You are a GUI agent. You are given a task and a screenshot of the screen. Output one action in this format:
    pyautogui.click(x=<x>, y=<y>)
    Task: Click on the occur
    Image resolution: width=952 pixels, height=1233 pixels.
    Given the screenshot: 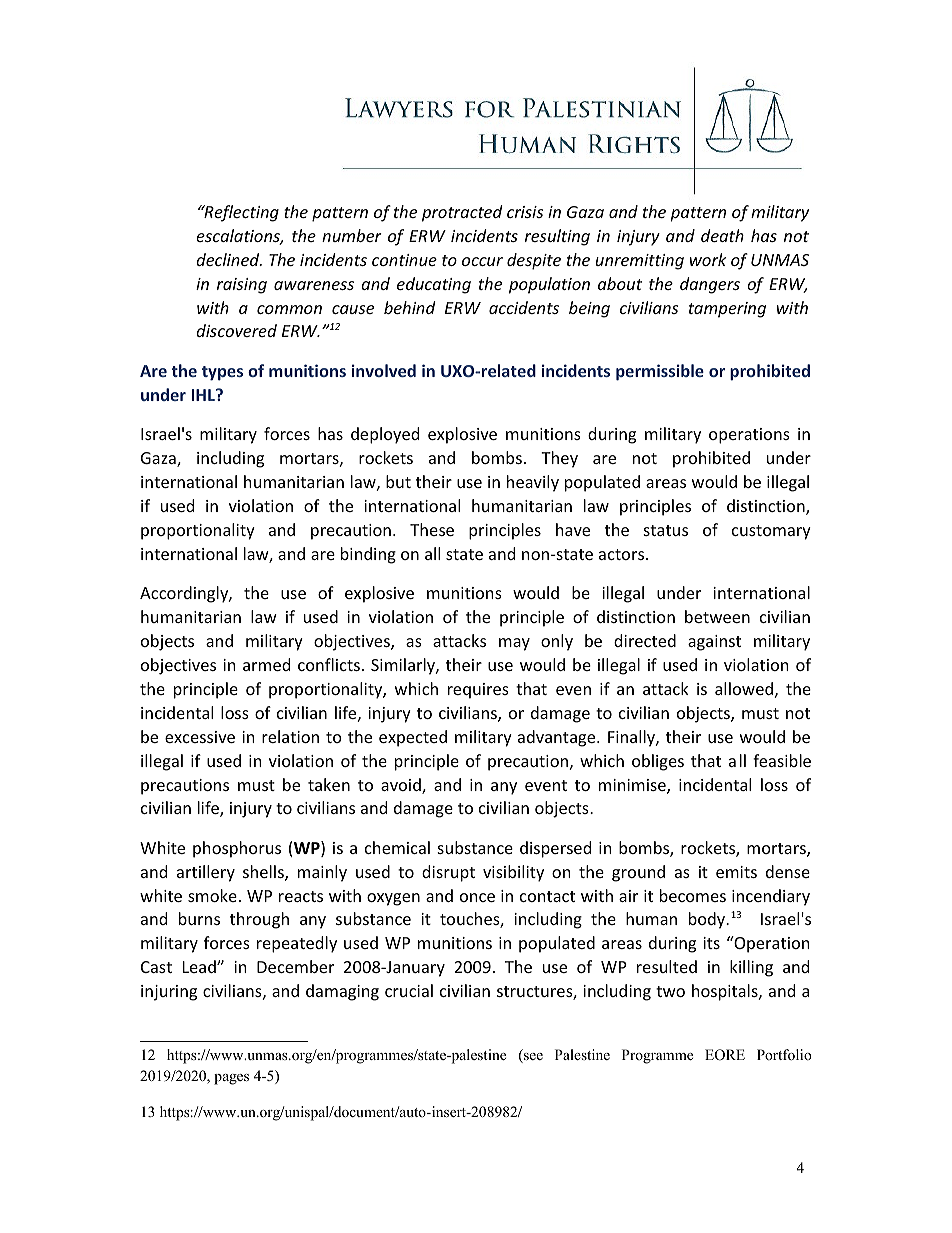 What is the action you would take?
    pyautogui.click(x=482, y=261)
